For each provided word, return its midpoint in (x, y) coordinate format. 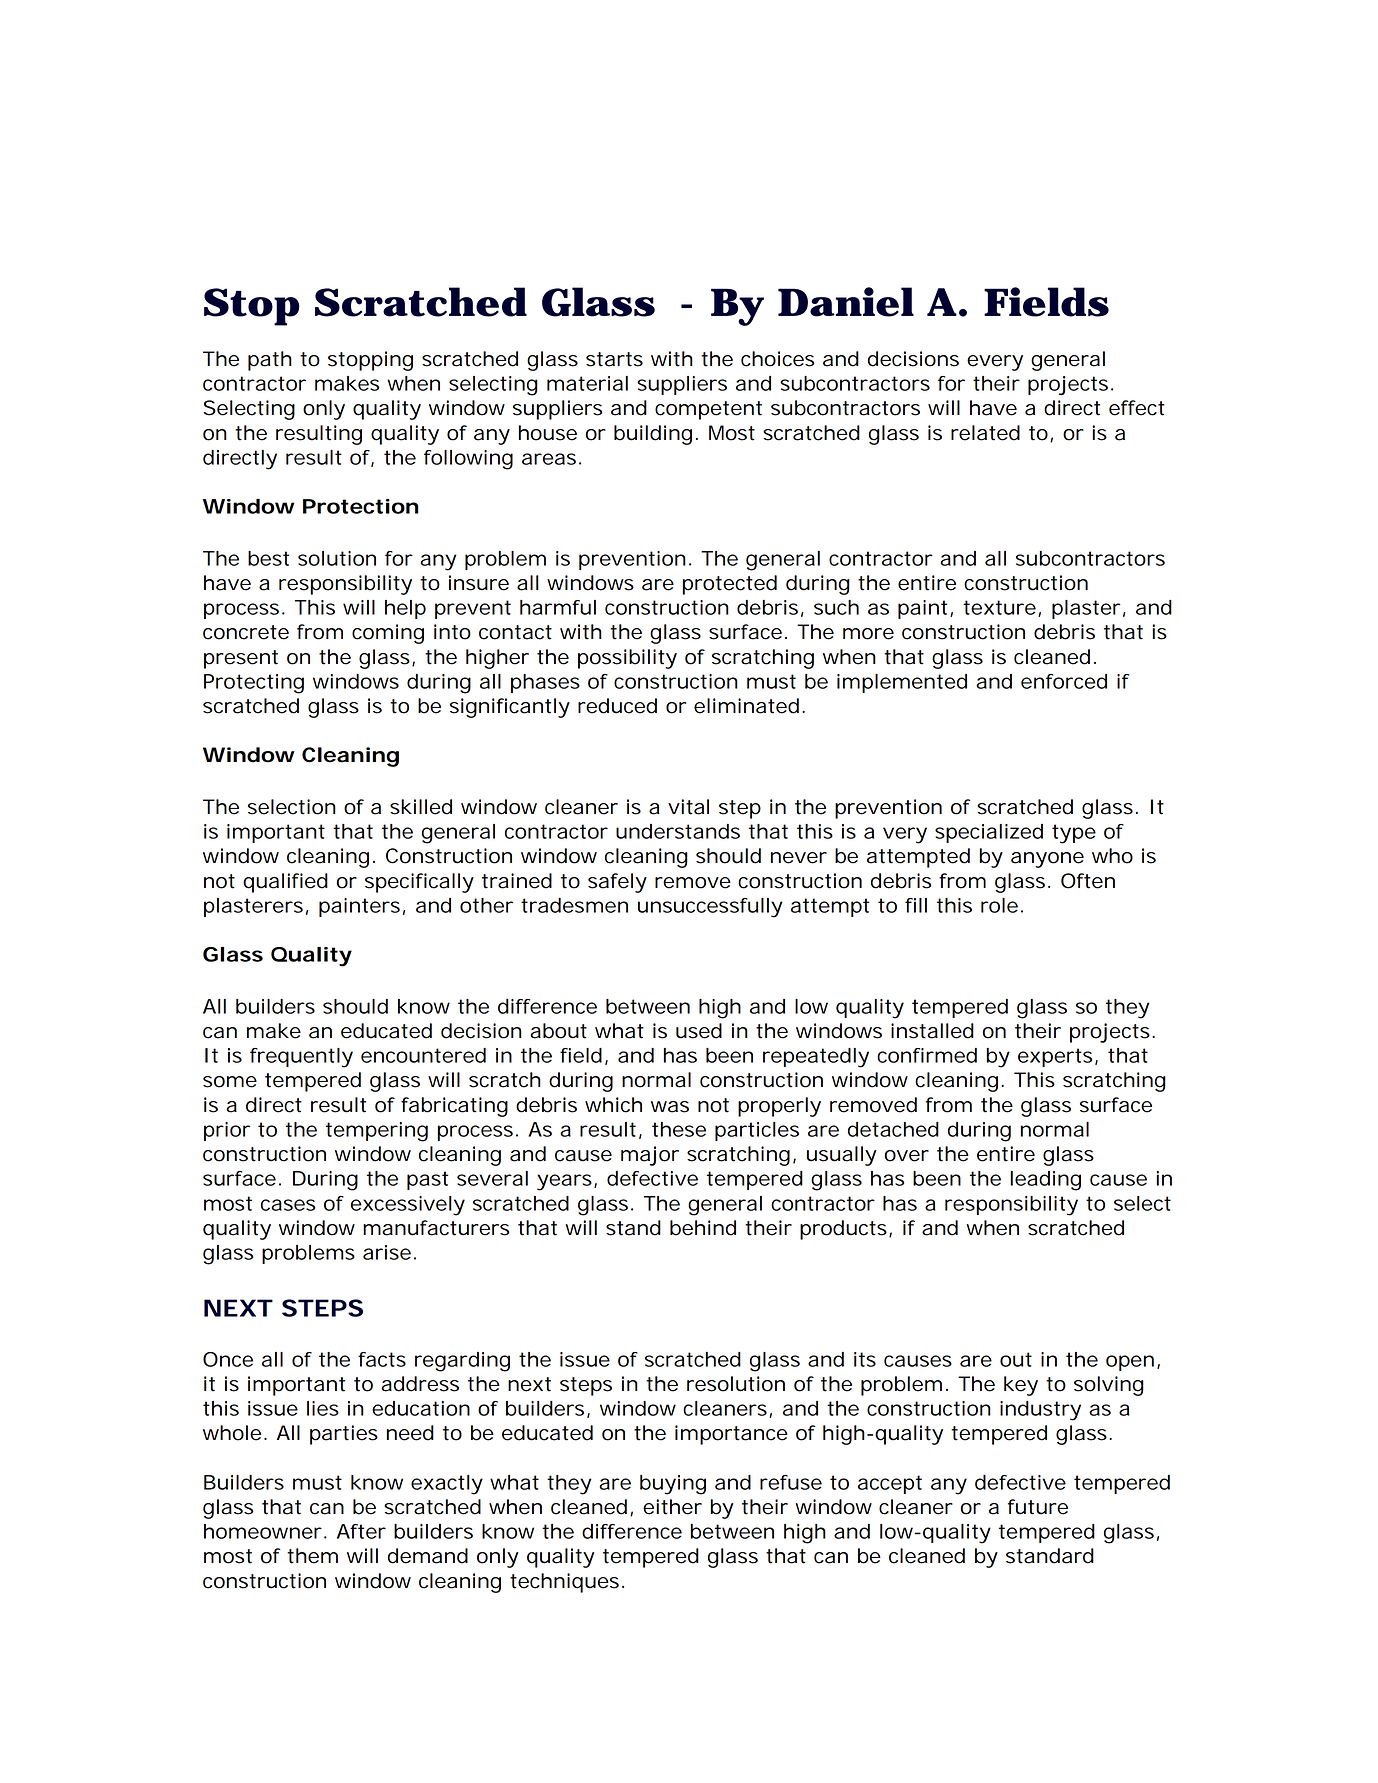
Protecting (254, 684)
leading (1045, 1181)
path (270, 361)
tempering (377, 1132)
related (985, 433)
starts (614, 359)
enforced (1064, 681)
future (1038, 1507)
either (672, 1507)
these (679, 1129)
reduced (617, 706)
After (361, 1531)
